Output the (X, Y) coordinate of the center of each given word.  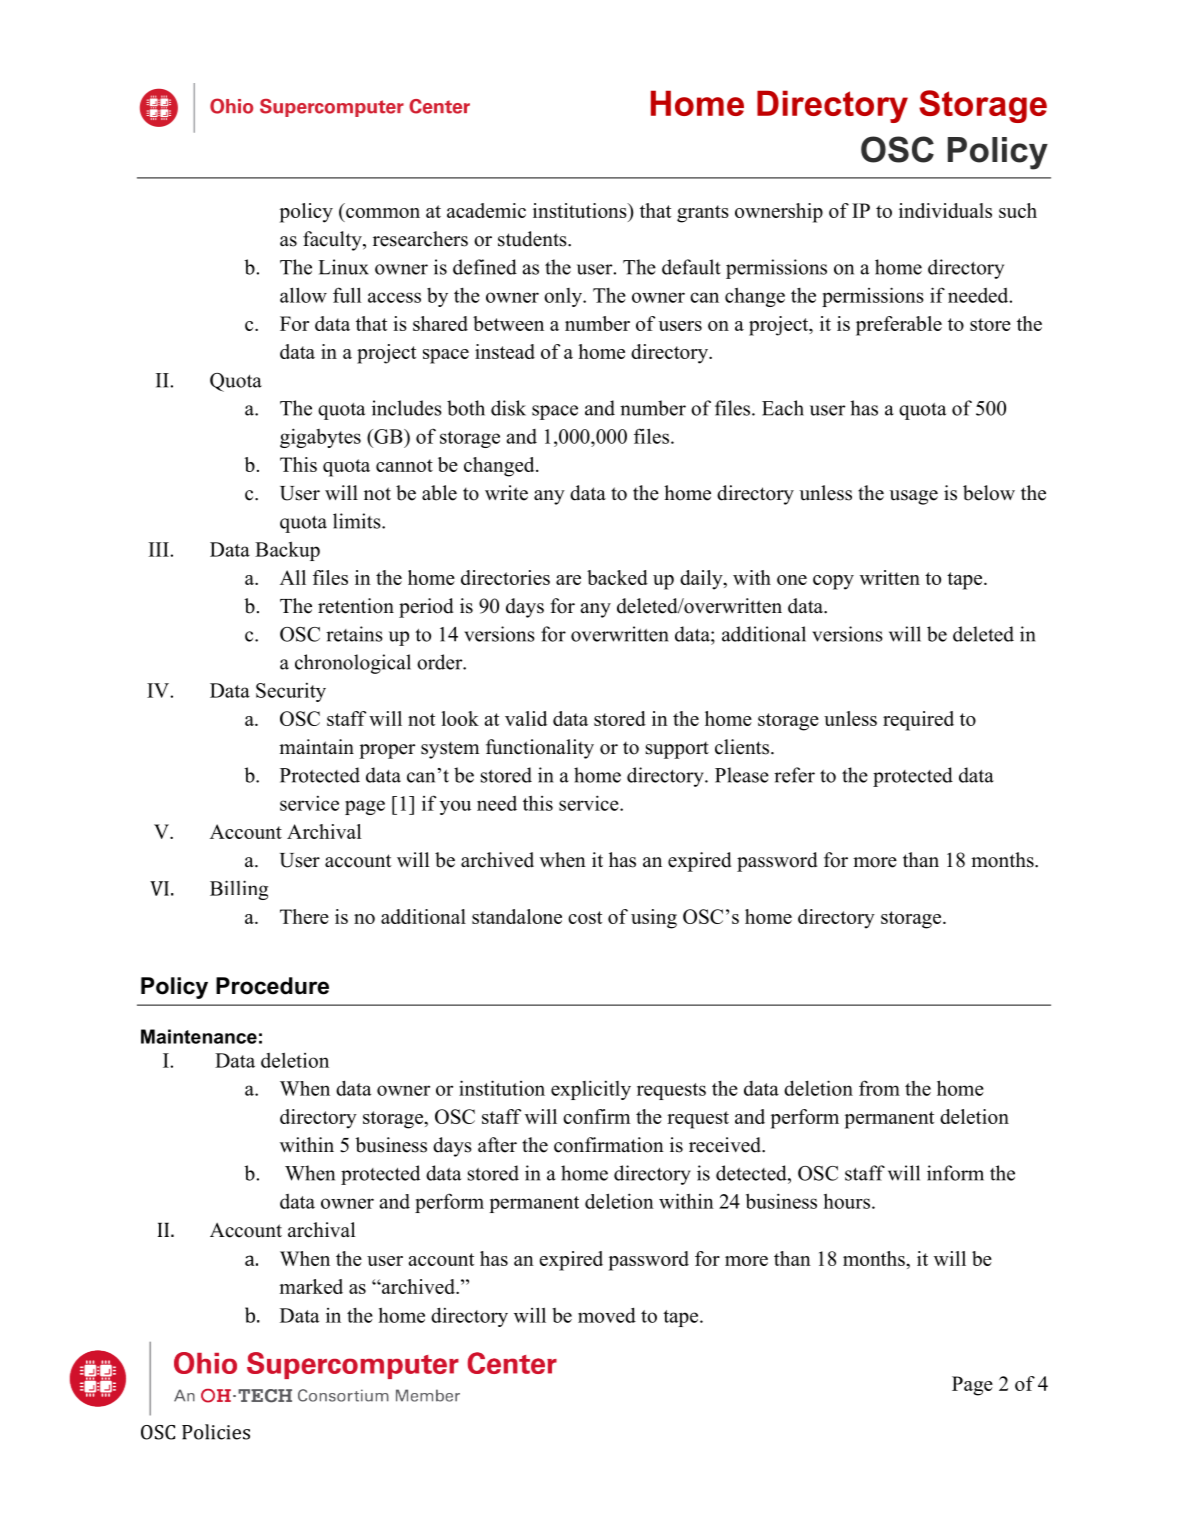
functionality (540, 749)
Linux (343, 267)
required (918, 721)
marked (311, 1286)
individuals (945, 210)
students (533, 239)
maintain (316, 746)
